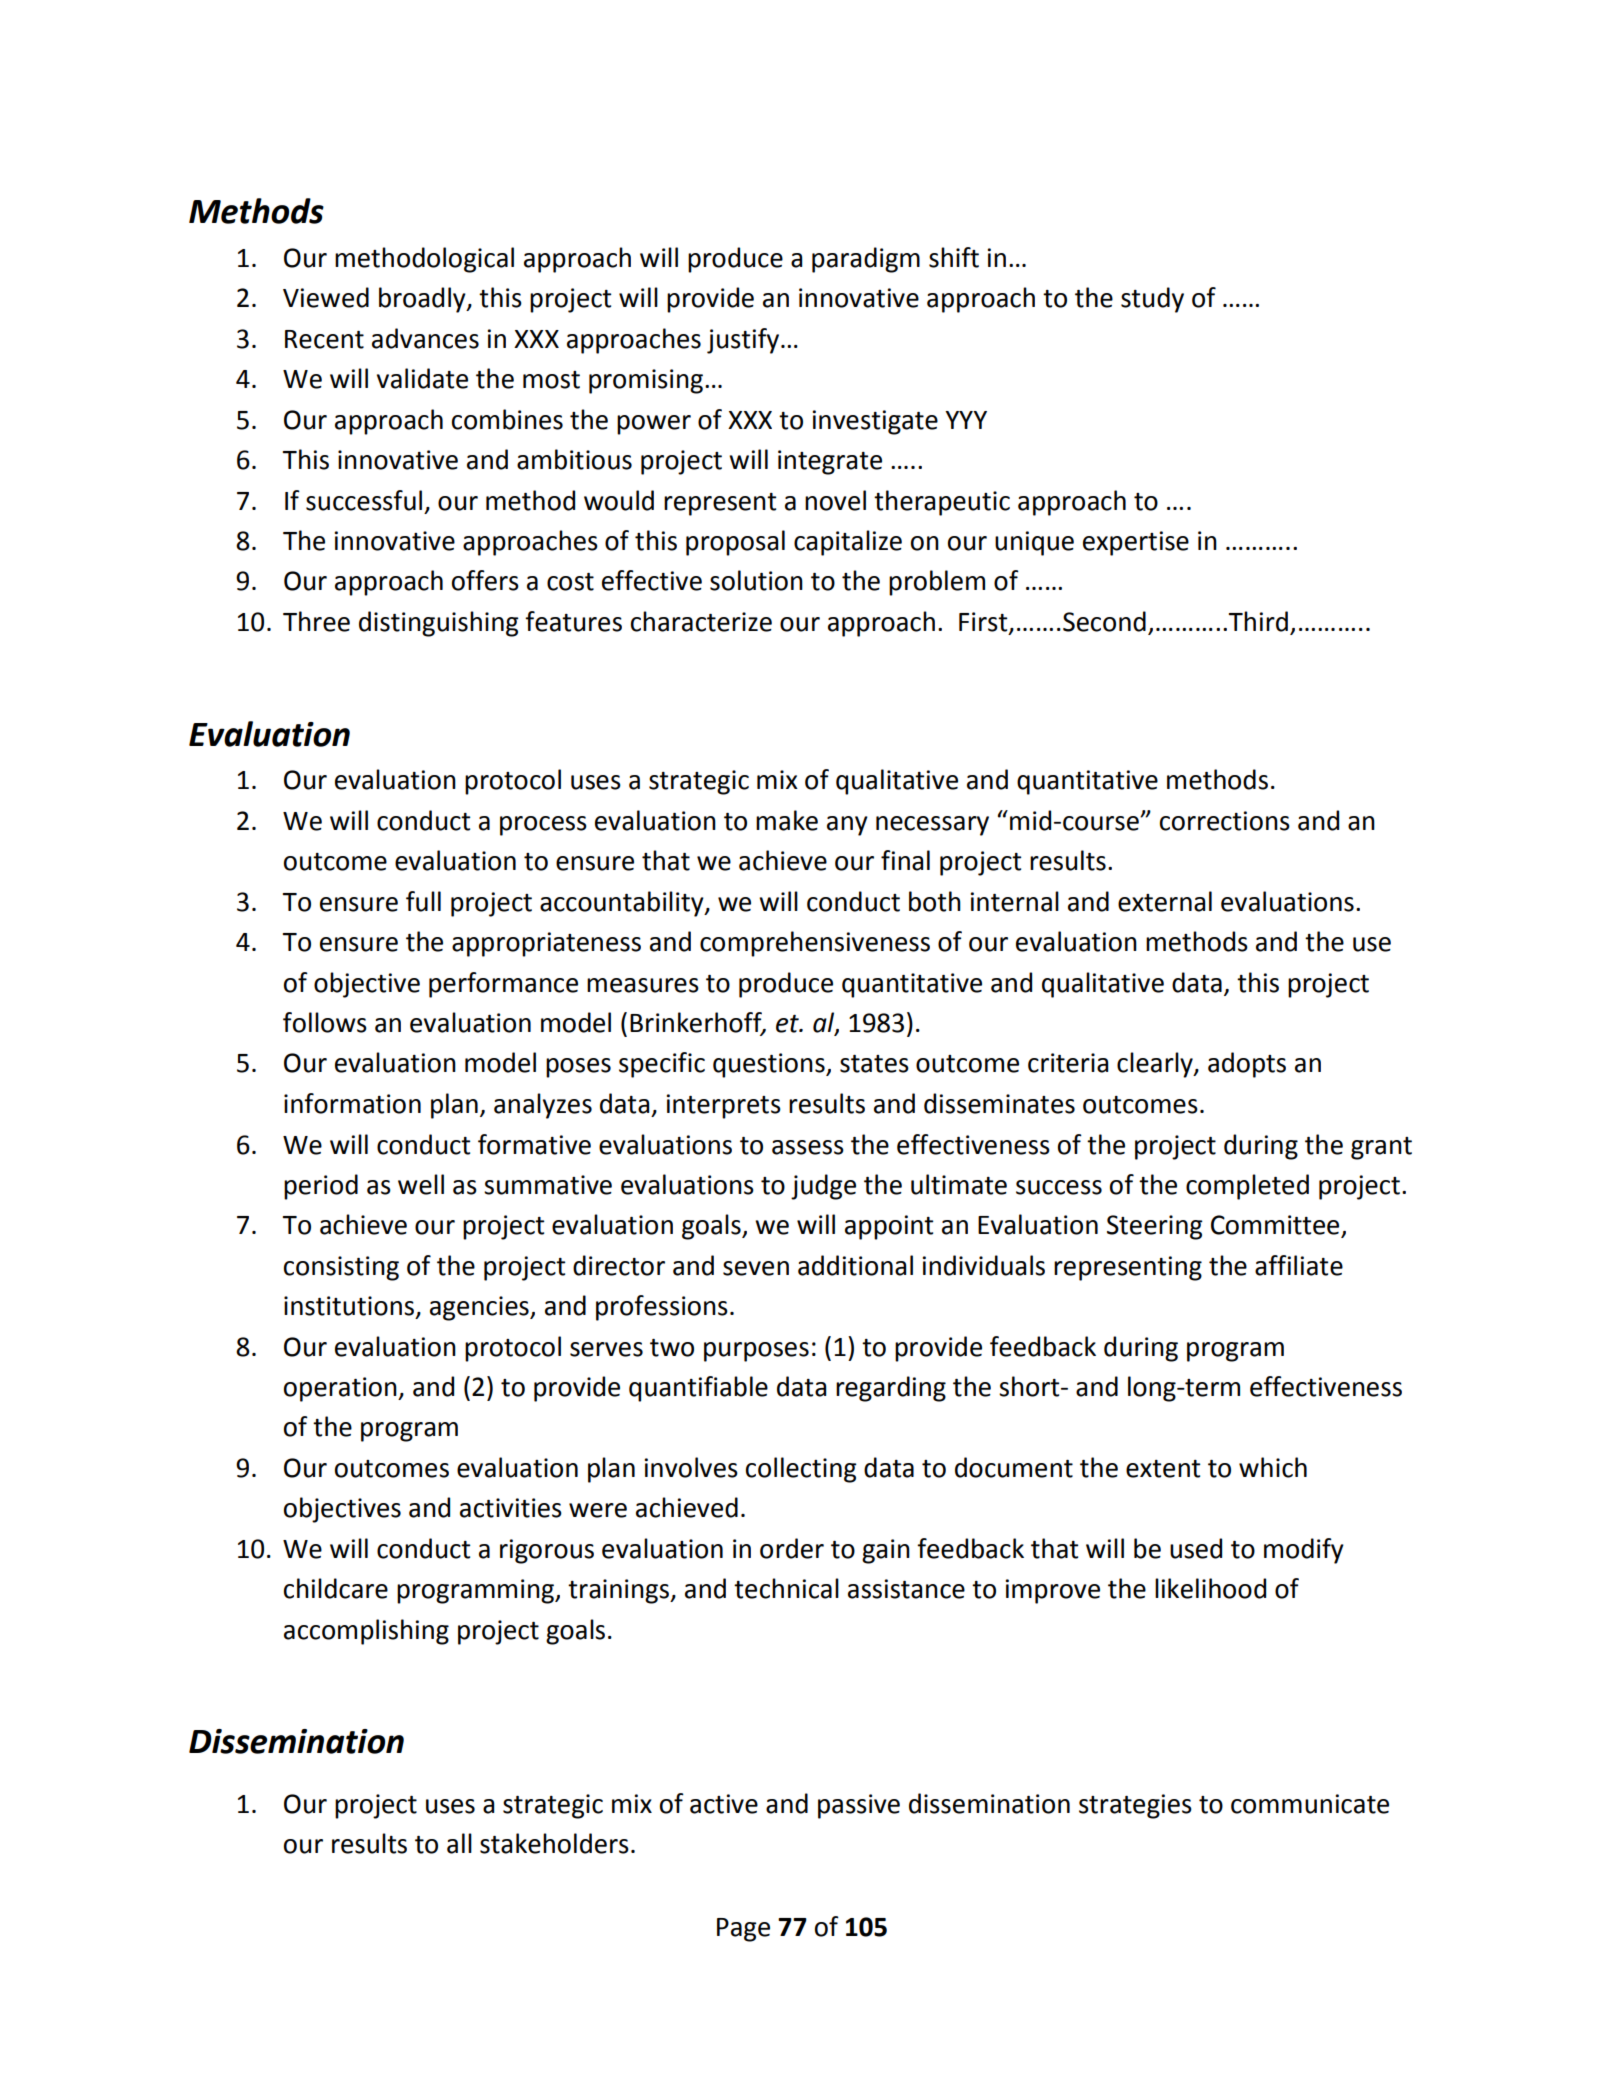 This document has width=1603, height=2074. Describe the element at coordinates (1310, 1804) in the document. I see `communicate` at that location.
